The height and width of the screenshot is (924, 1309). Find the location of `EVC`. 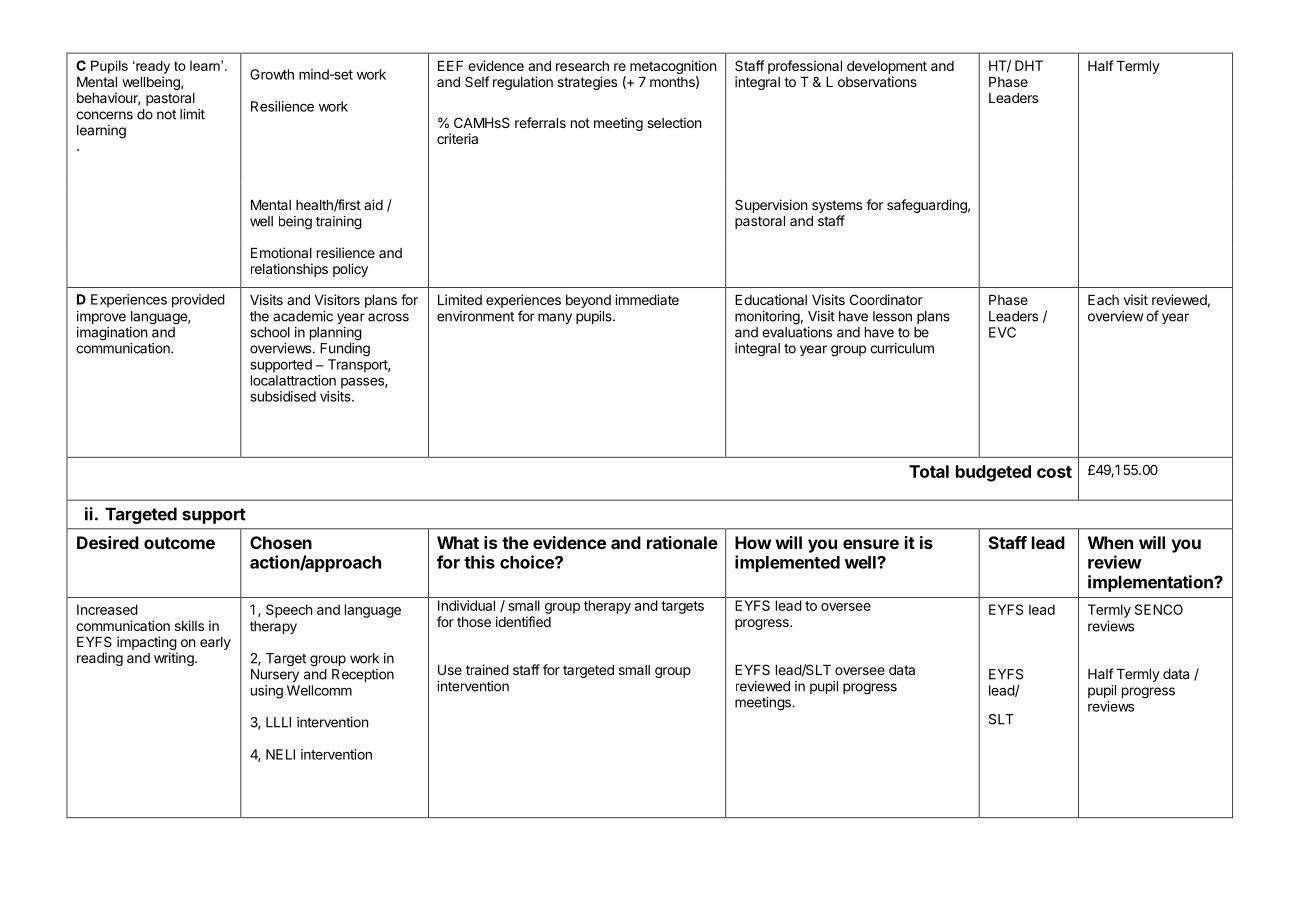

EVC is located at coordinates (1002, 332).
